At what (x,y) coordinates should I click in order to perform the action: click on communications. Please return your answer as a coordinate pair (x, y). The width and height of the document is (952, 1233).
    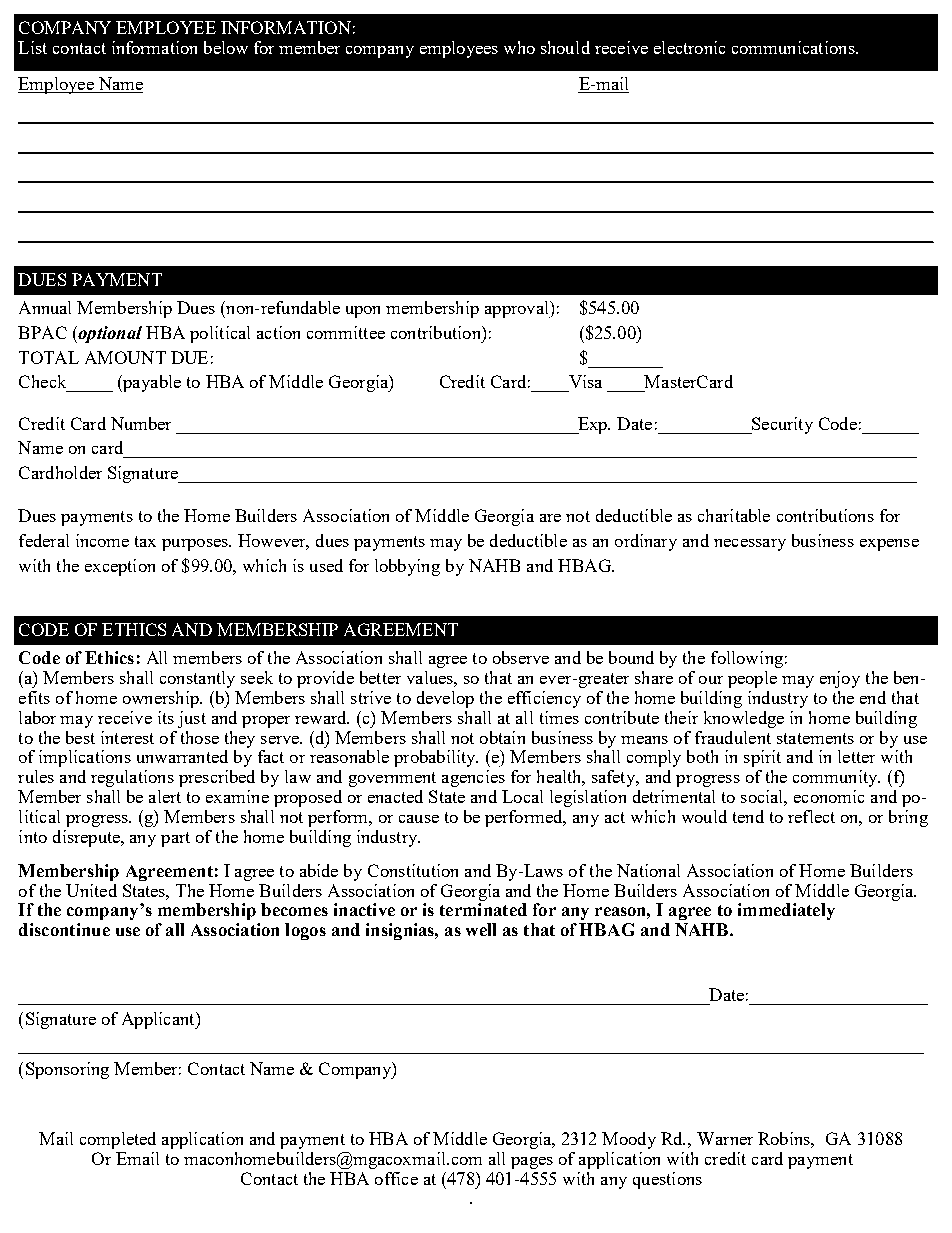
    Looking at the image, I should click on (794, 47).
